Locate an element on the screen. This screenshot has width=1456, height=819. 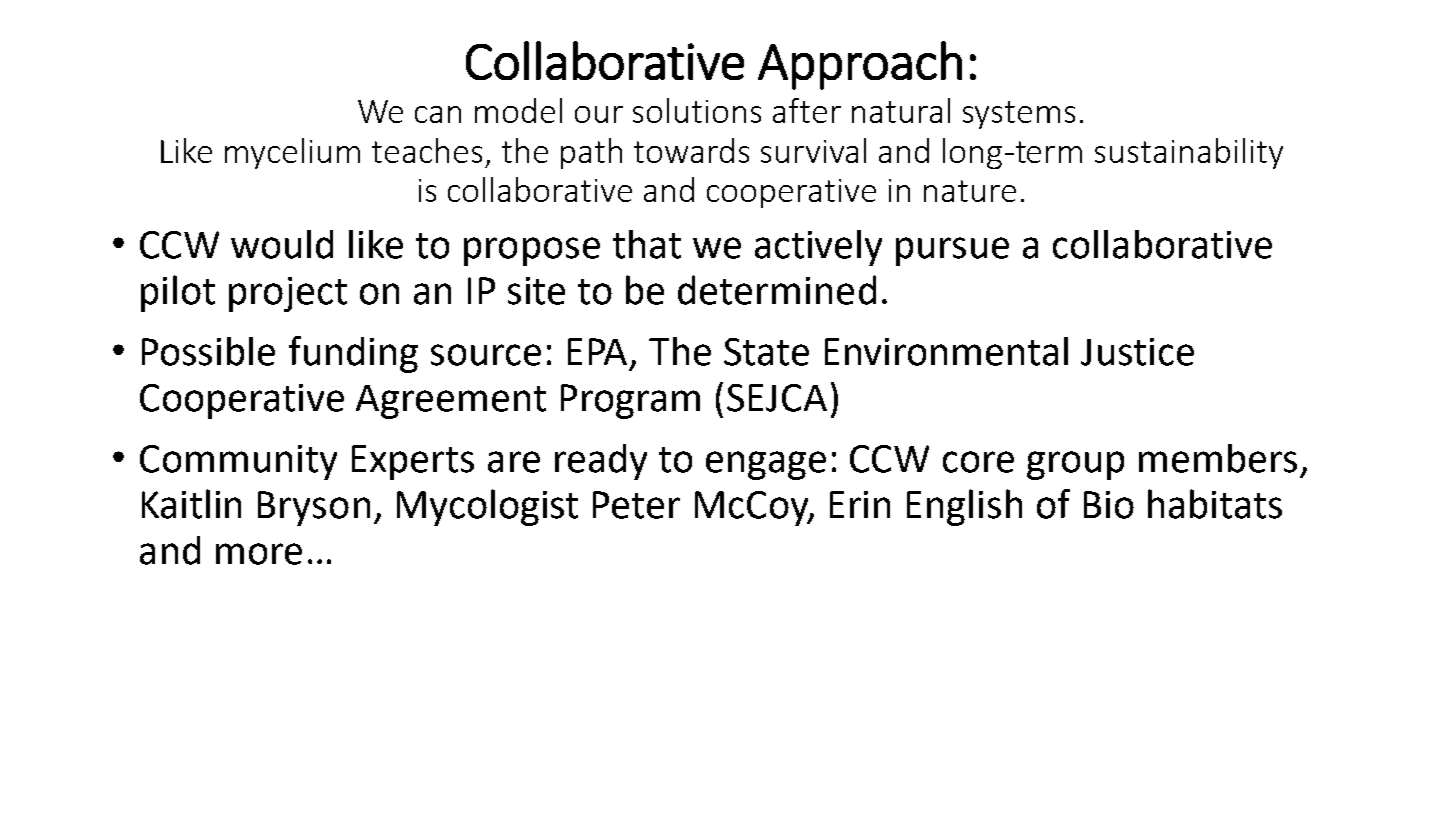
solutions is located at coordinates (697, 110).
